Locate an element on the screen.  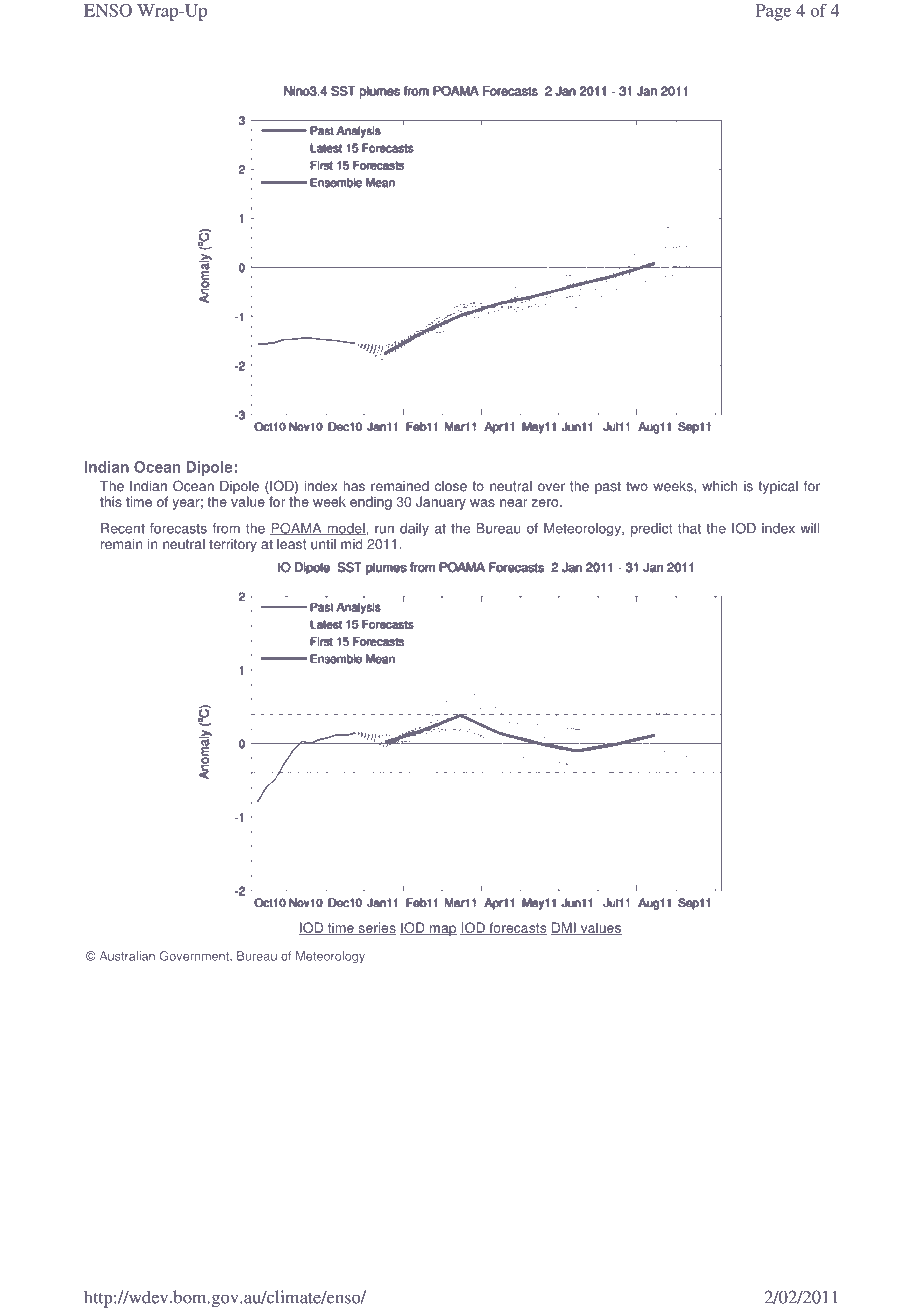
Page is located at coordinates (773, 12).
